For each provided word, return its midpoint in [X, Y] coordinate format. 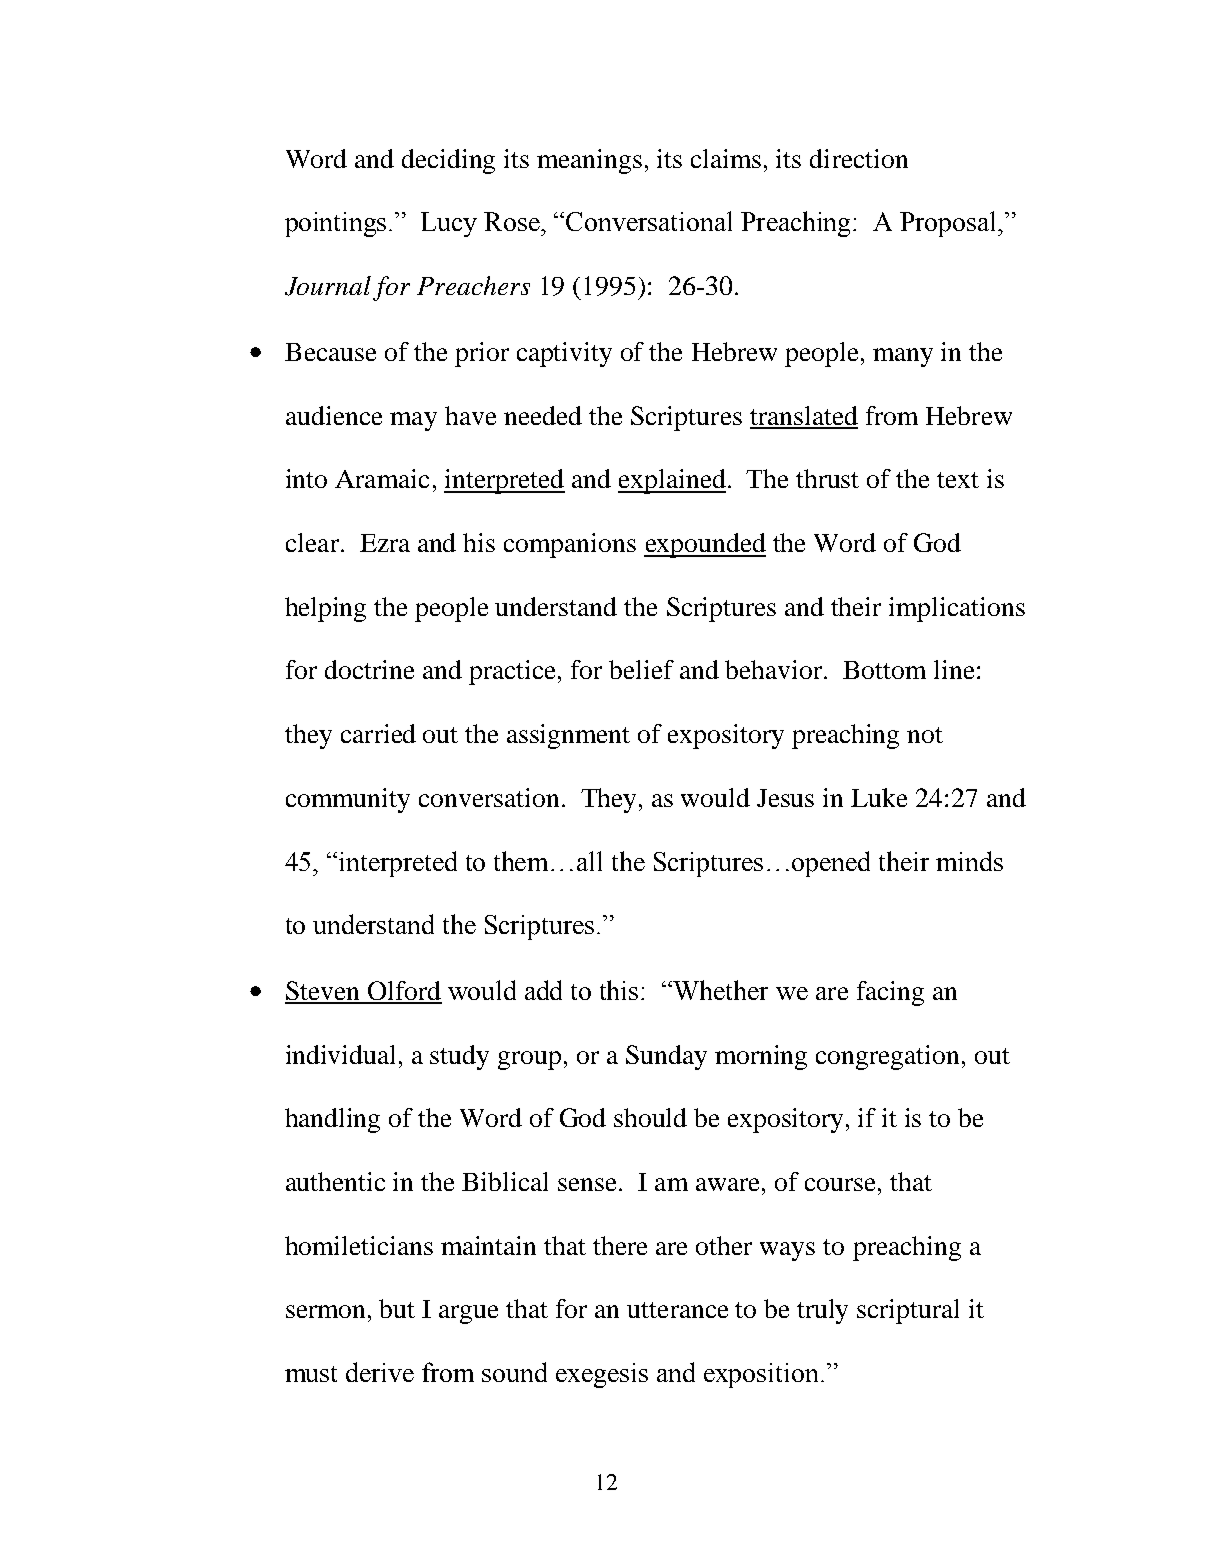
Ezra [385, 543]
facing [890, 993]
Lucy [449, 224]
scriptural [908, 1311]
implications [957, 609]
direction [859, 158]
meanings [589, 161]
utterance [677, 1310]
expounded [705, 545]
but [397, 1308]
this [619, 990]
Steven [324, 992]
